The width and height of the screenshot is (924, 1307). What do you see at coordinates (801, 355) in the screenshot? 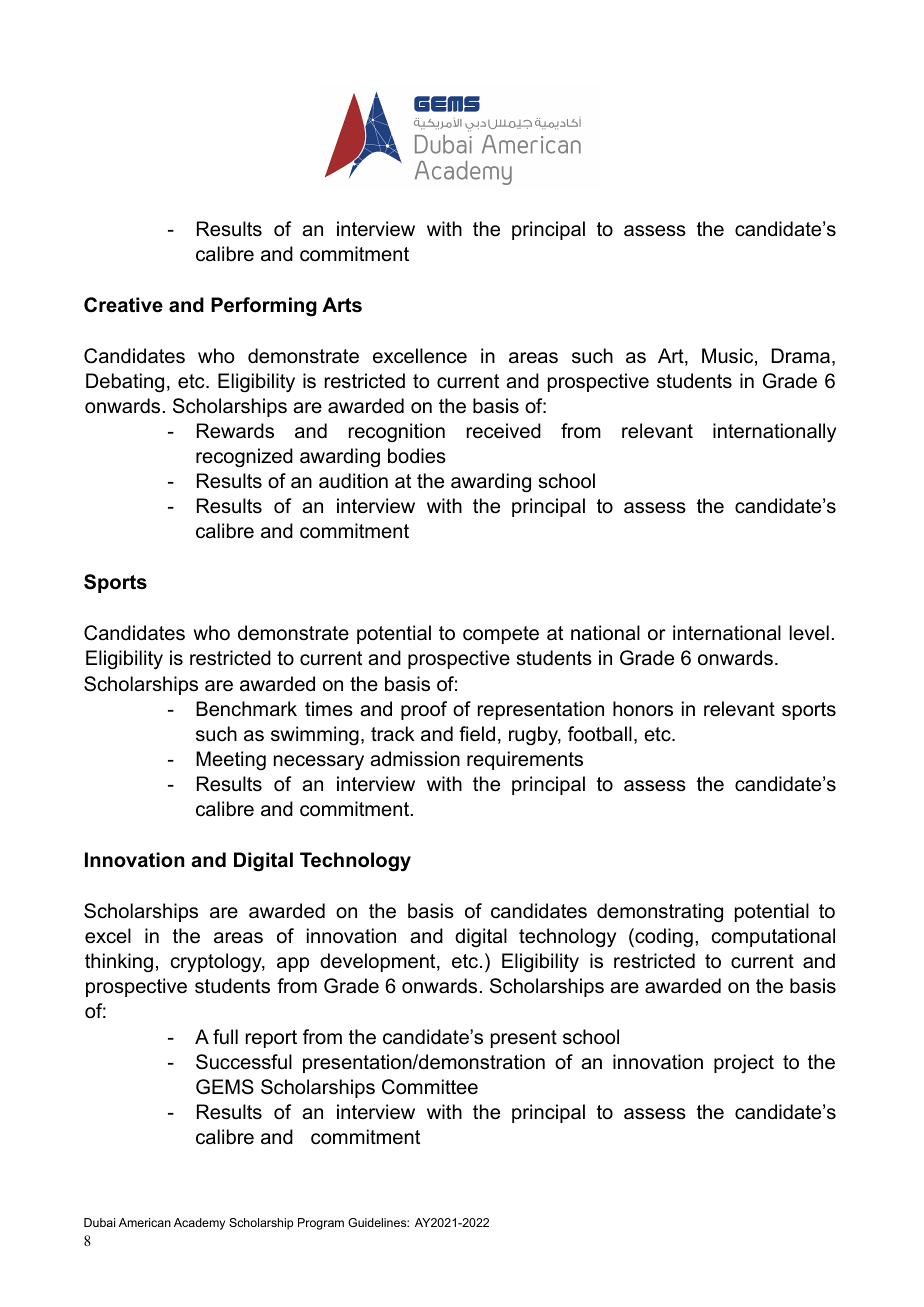
I see `Drama` at bounding box center [801, 355].
